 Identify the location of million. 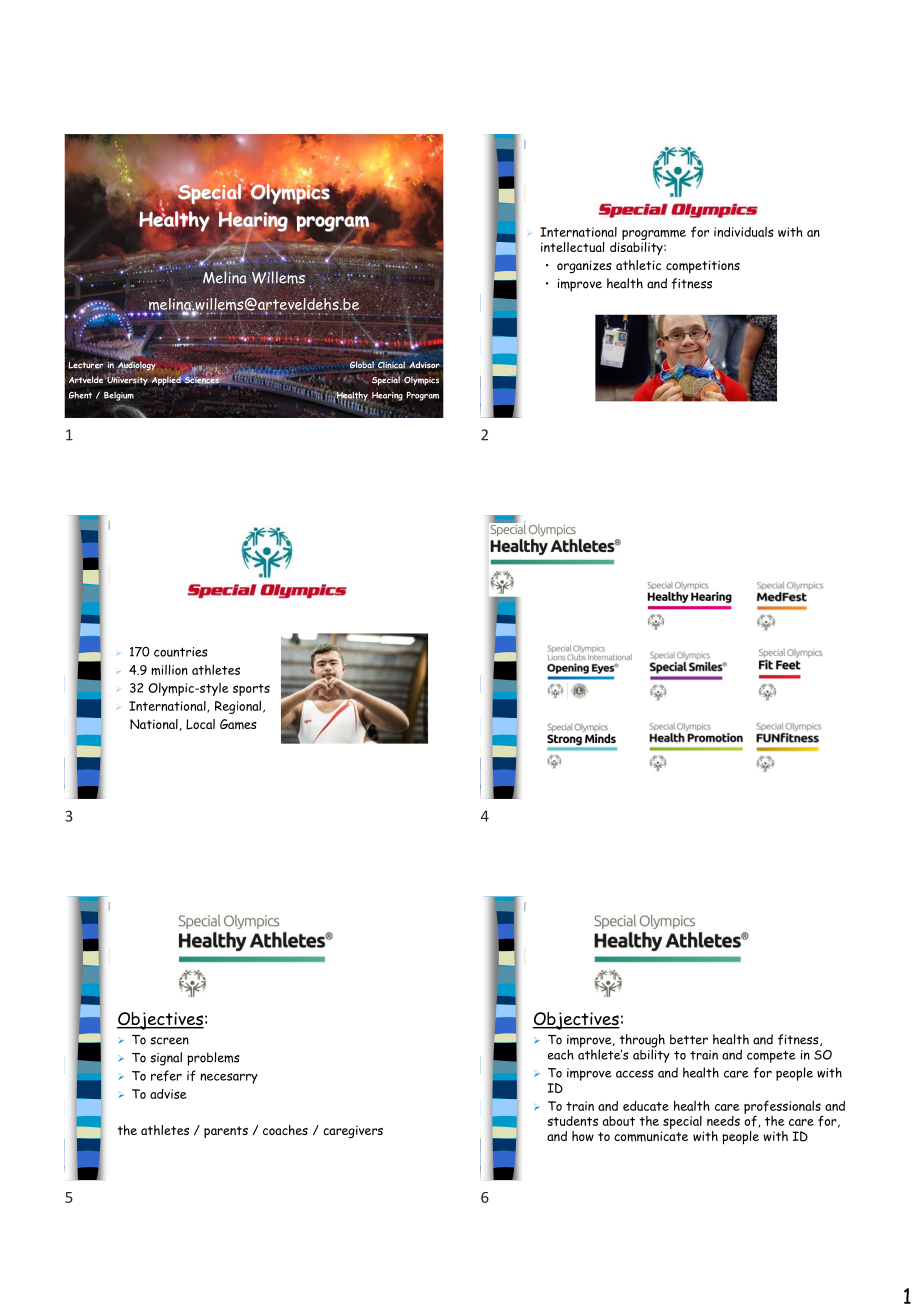
(169, 669).
